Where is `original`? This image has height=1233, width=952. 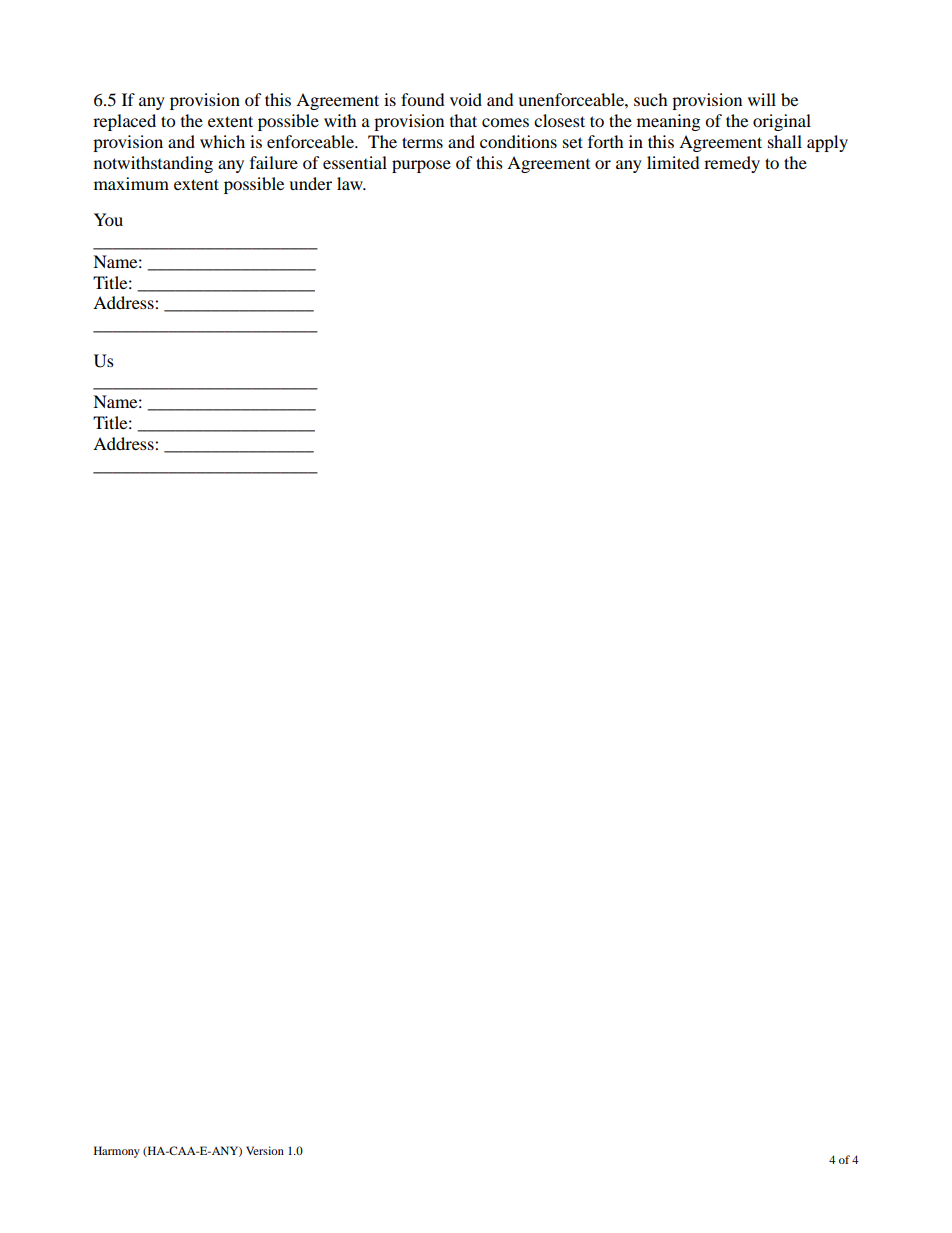
original is located at coordinates (782, 122).
